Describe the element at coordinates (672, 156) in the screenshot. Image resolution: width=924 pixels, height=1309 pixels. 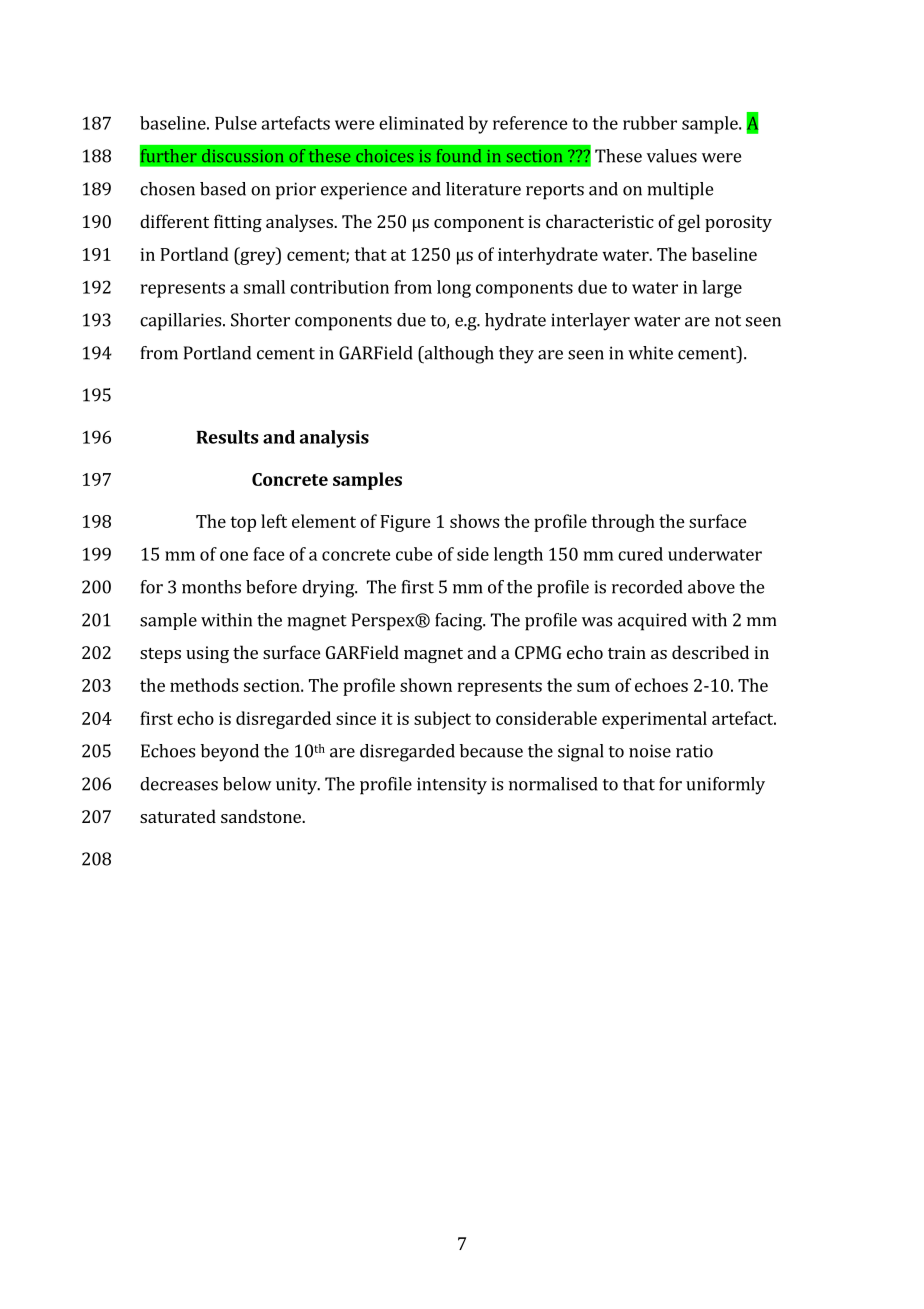
I see `values` at that location.
